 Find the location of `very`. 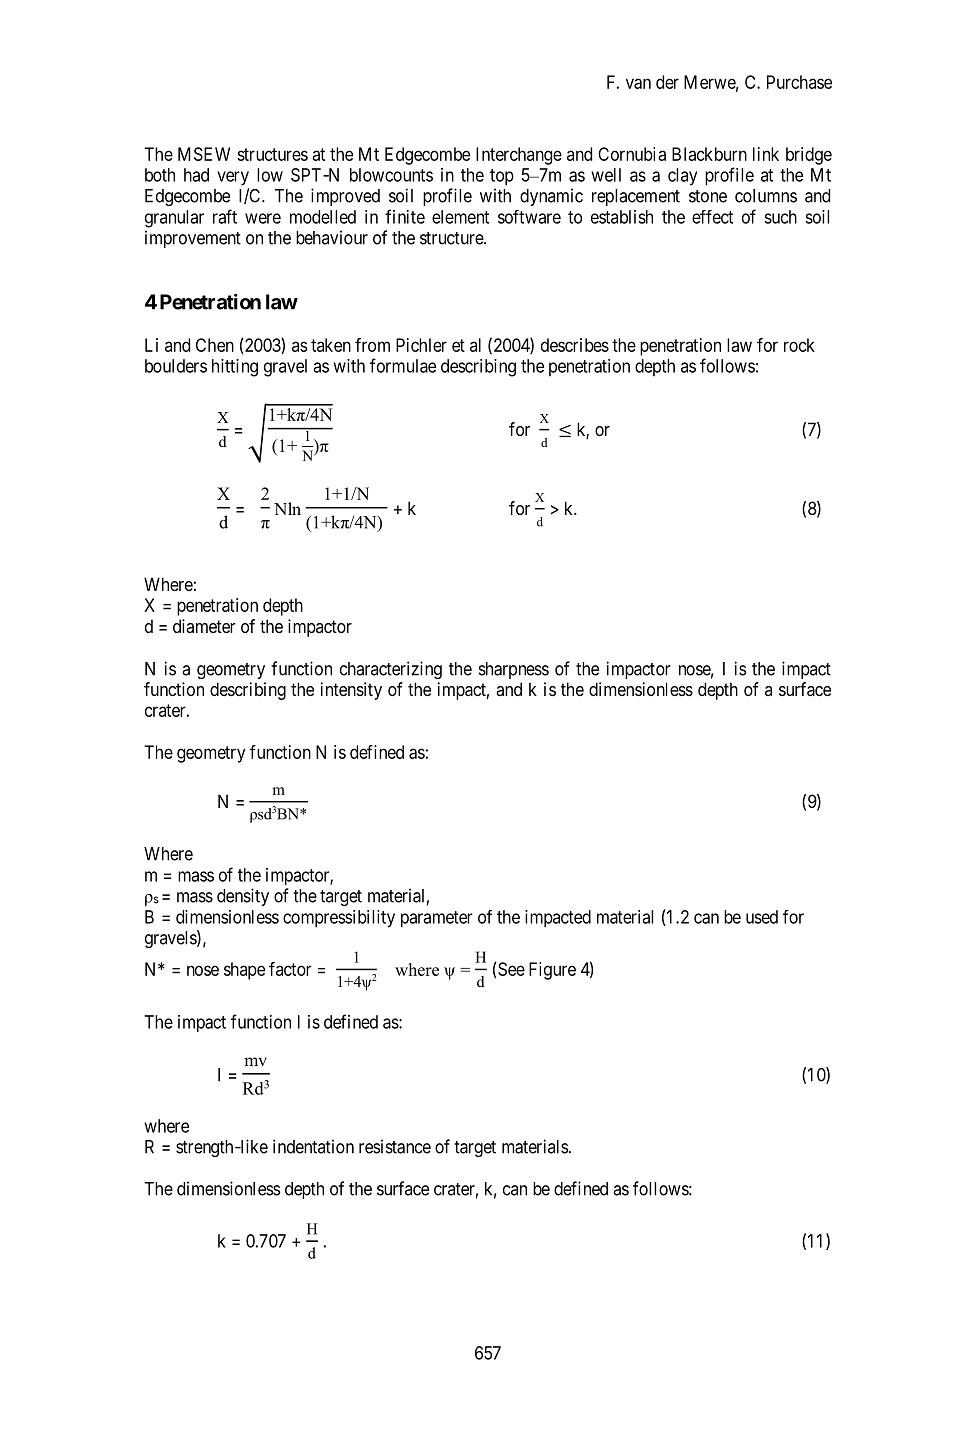

very is located at coordinates (233, 178).
